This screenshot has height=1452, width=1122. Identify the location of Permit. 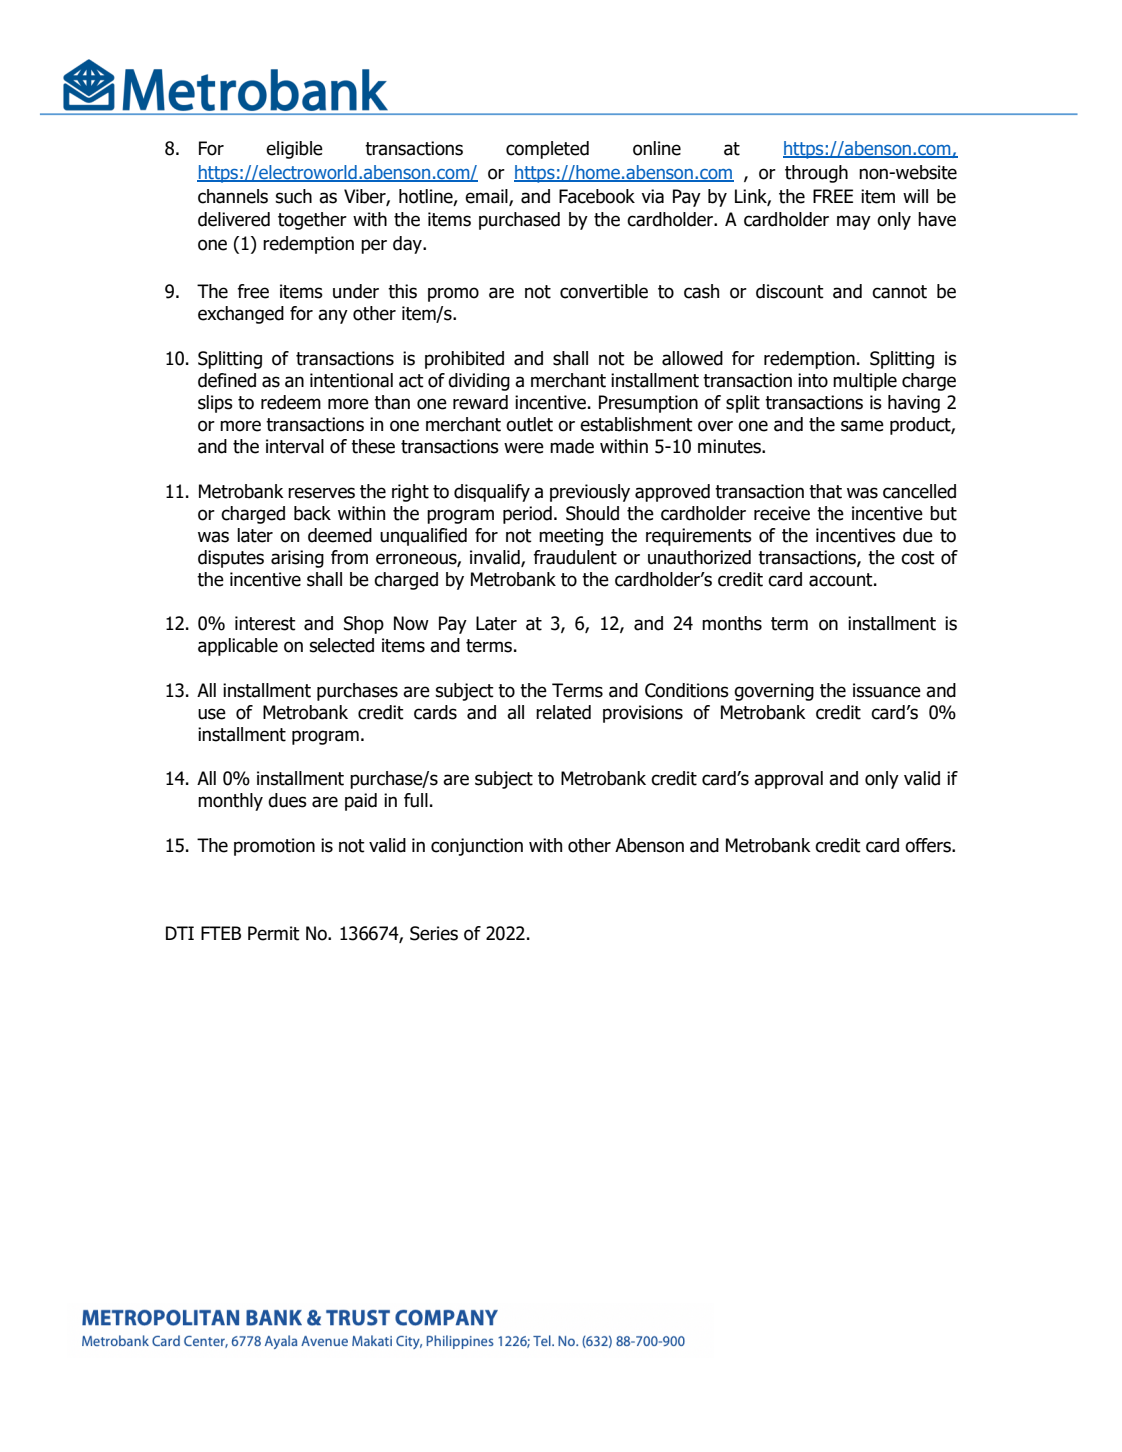
(274, 933).
